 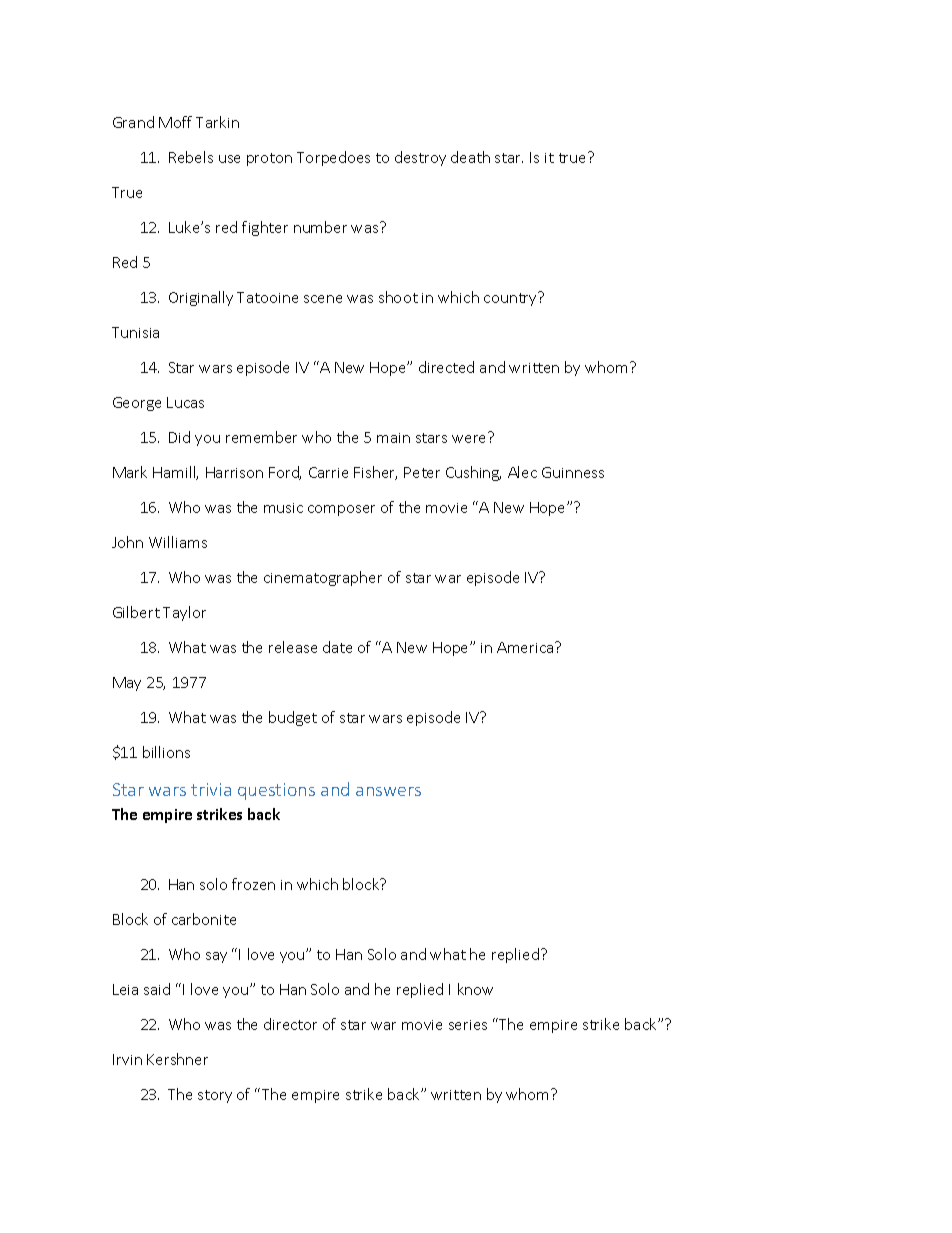 I want to click on America, so click(x=526, y=647).
